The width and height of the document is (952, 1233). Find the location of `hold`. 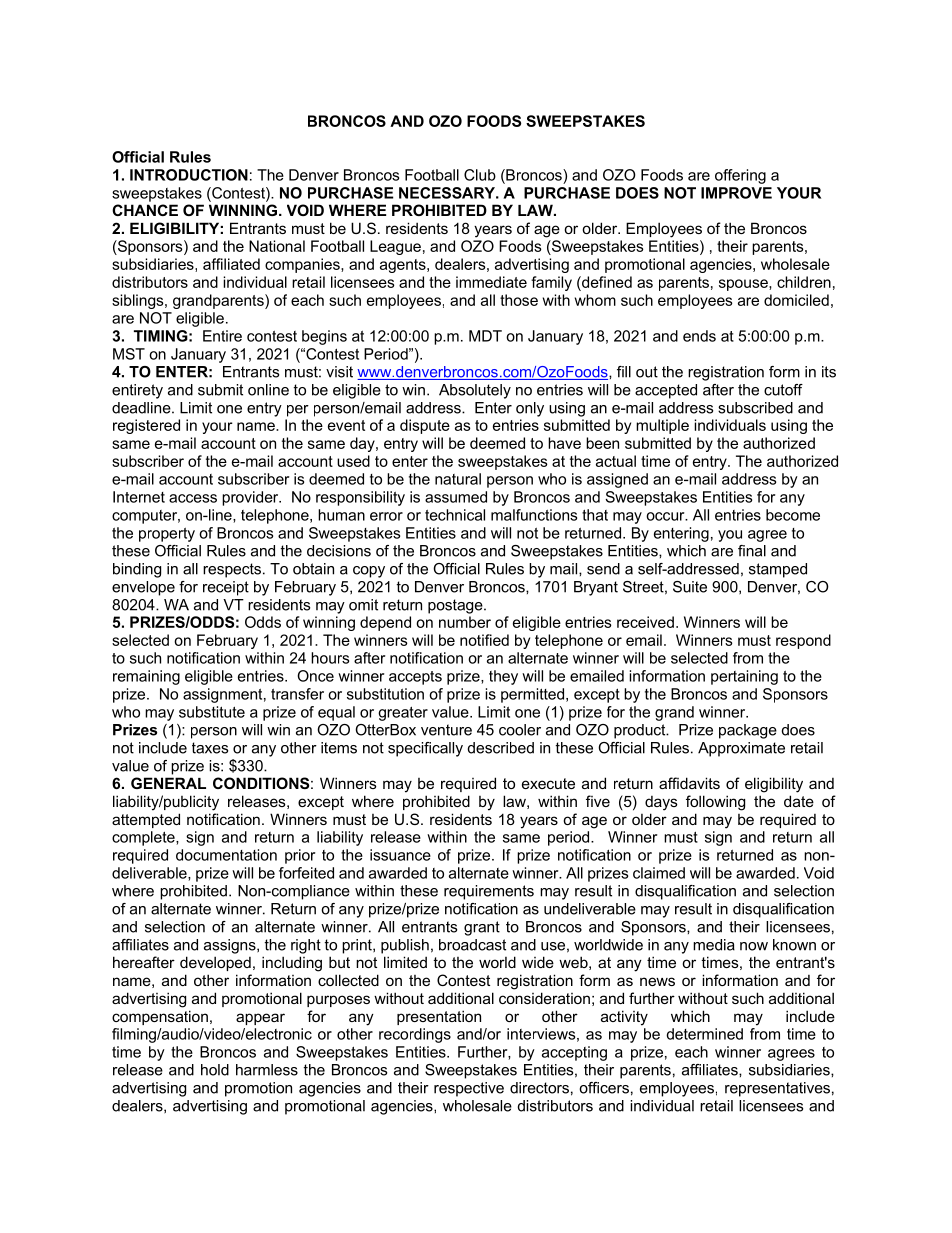

hold is located at coordinates (215, 1070).
